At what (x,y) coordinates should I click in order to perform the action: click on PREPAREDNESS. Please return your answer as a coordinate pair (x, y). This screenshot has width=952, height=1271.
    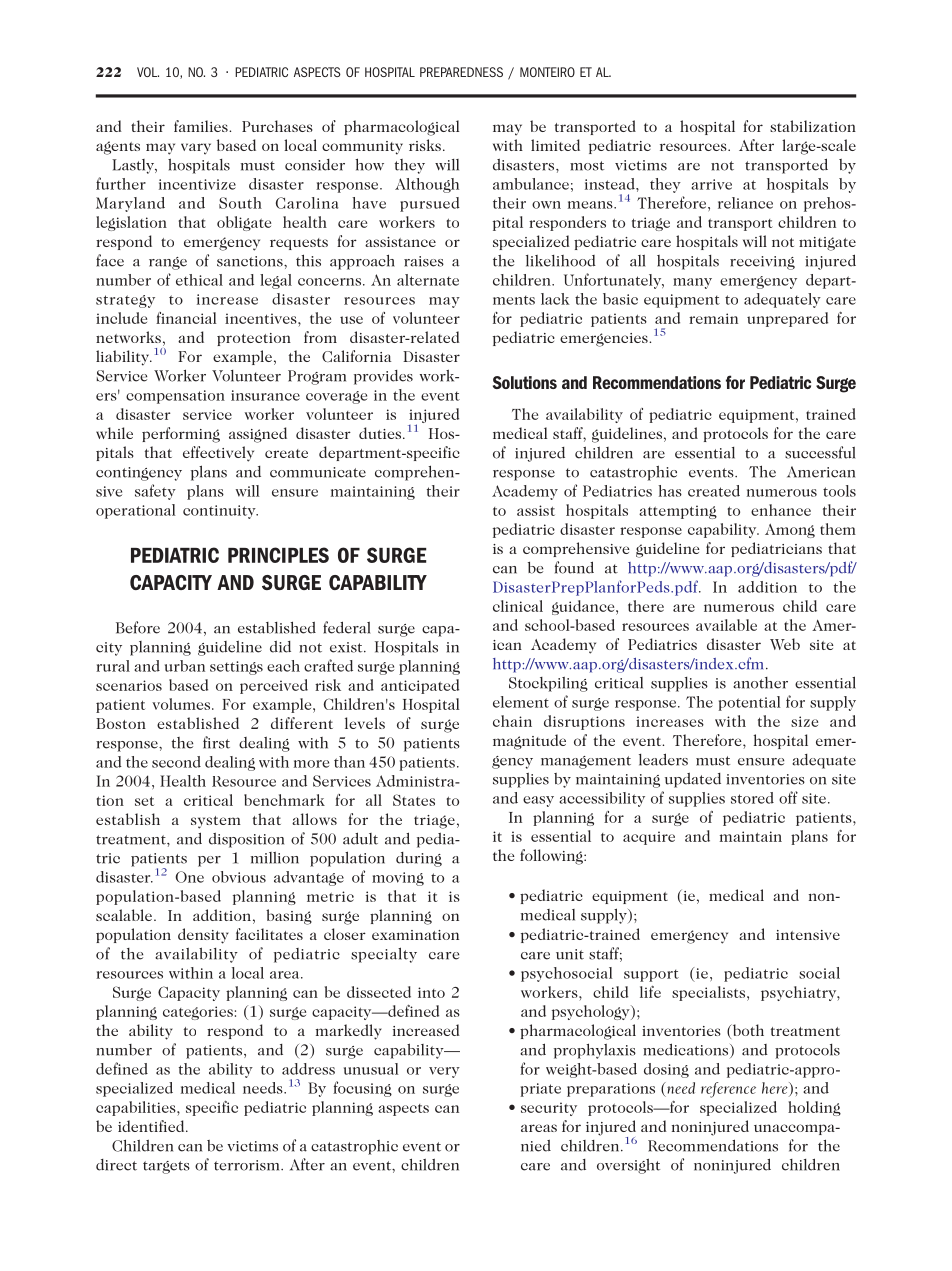
    Looking at the image, I should click on (461, 72).
